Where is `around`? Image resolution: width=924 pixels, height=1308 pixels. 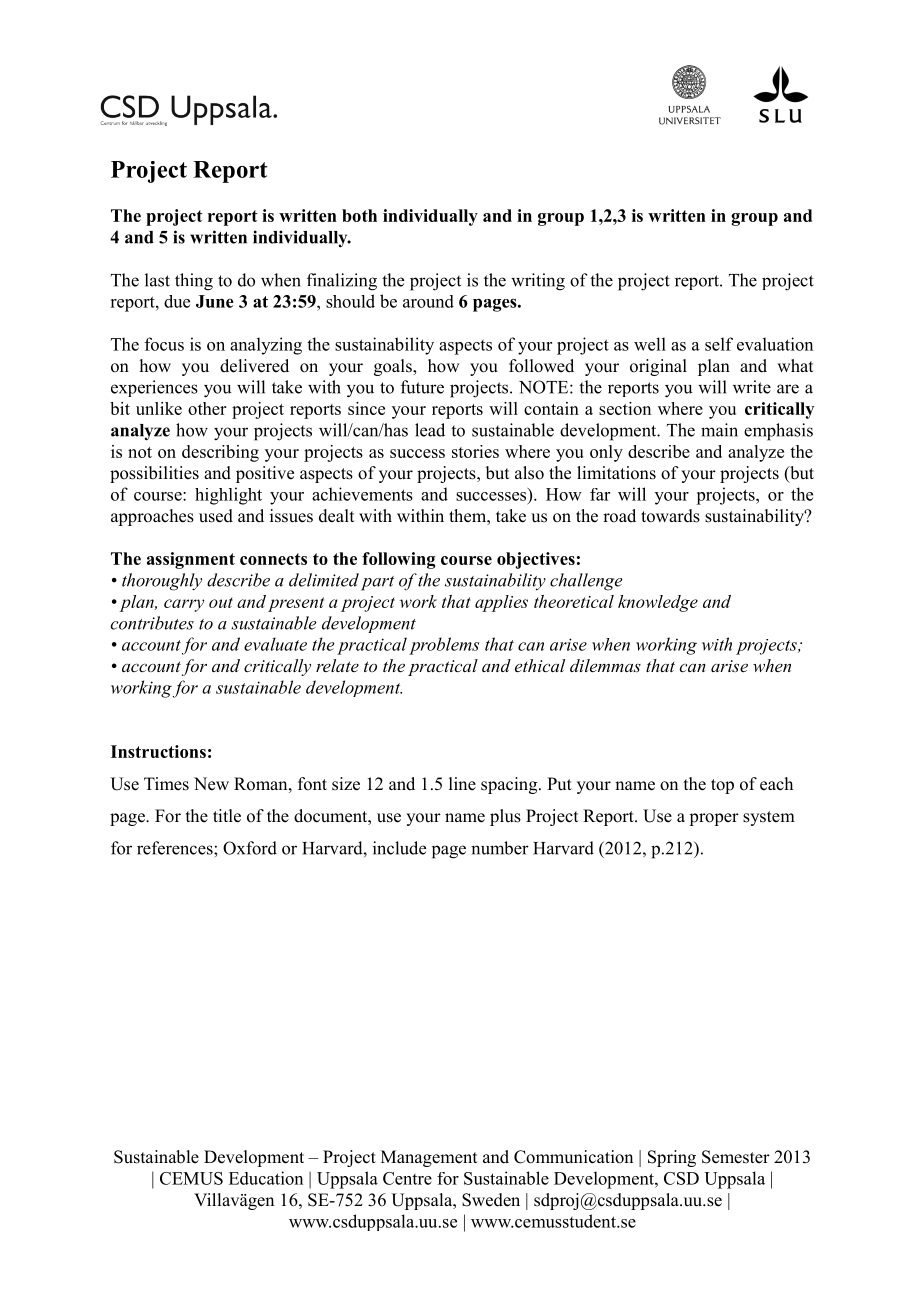
around is located at coordinates (428, 301).
